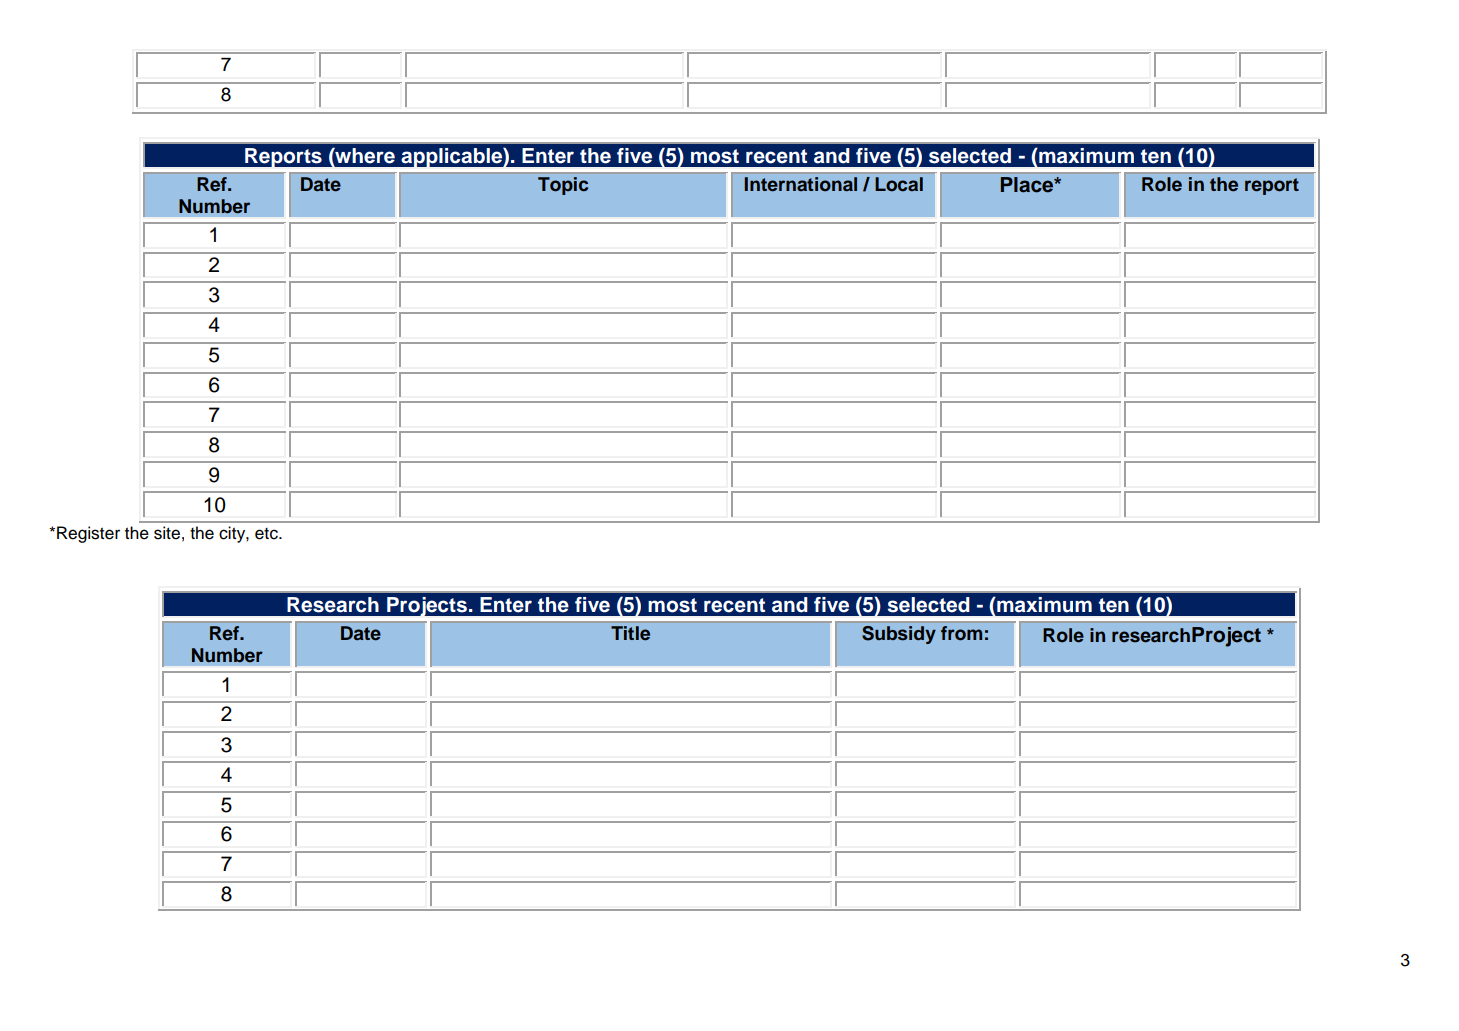 This document has height=1031, width=1459. I want to click on Topic, so click(563, 186).
